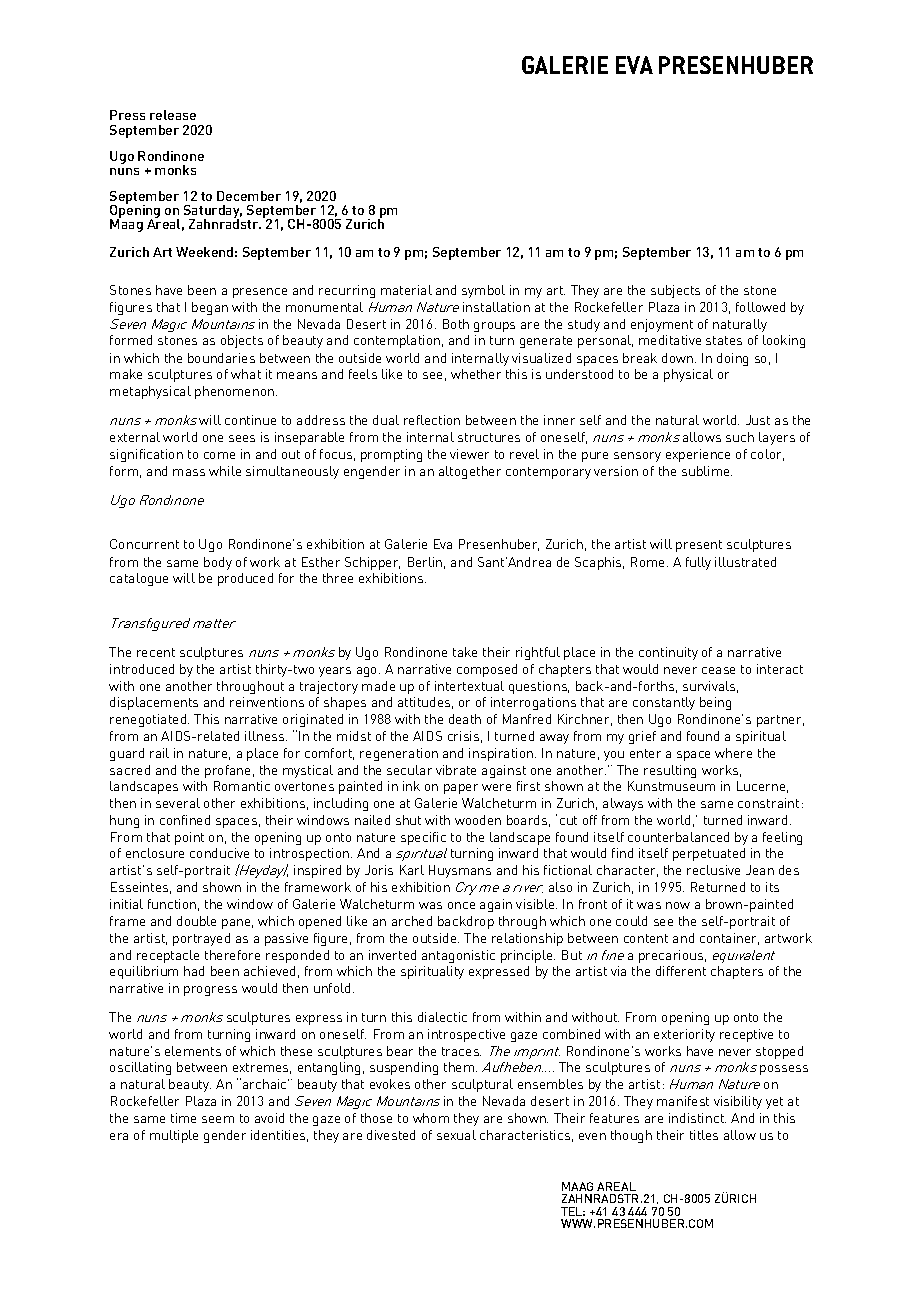 The height and width of the screenshot is (1308, 924). Describe the element at coordinates (236, 392) in the screenshot. I see `phenomenon` at that location.
